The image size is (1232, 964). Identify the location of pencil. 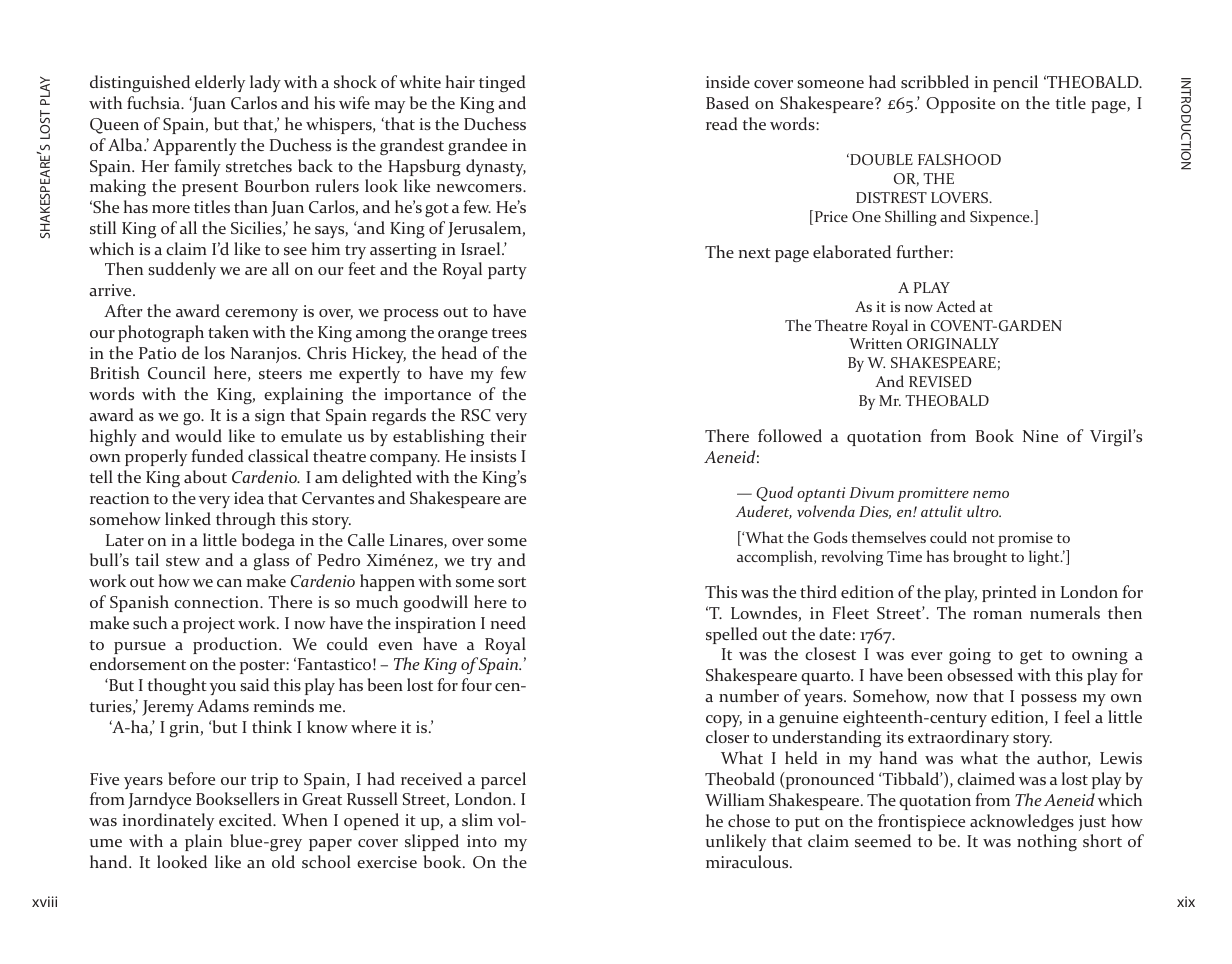
(1015, 83).
